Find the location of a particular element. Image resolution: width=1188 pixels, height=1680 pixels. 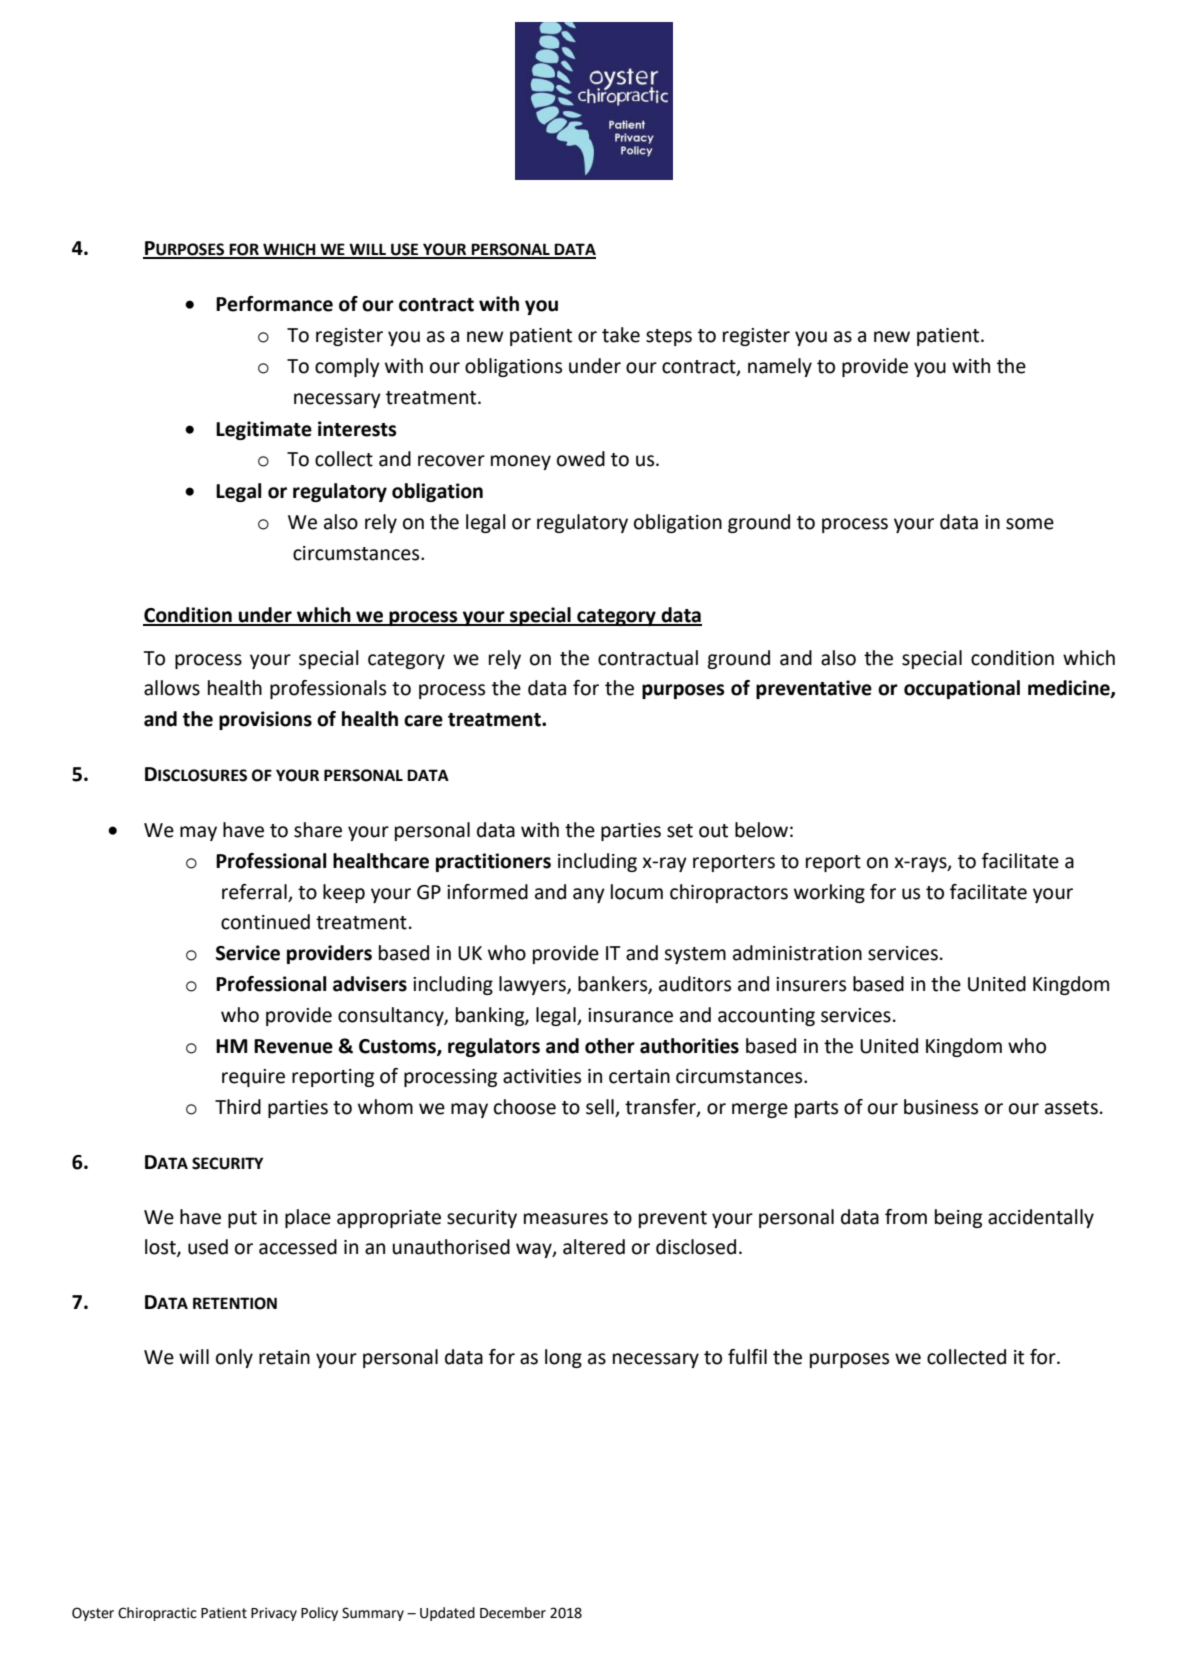

Performance is located at coordinates (274, 304).
